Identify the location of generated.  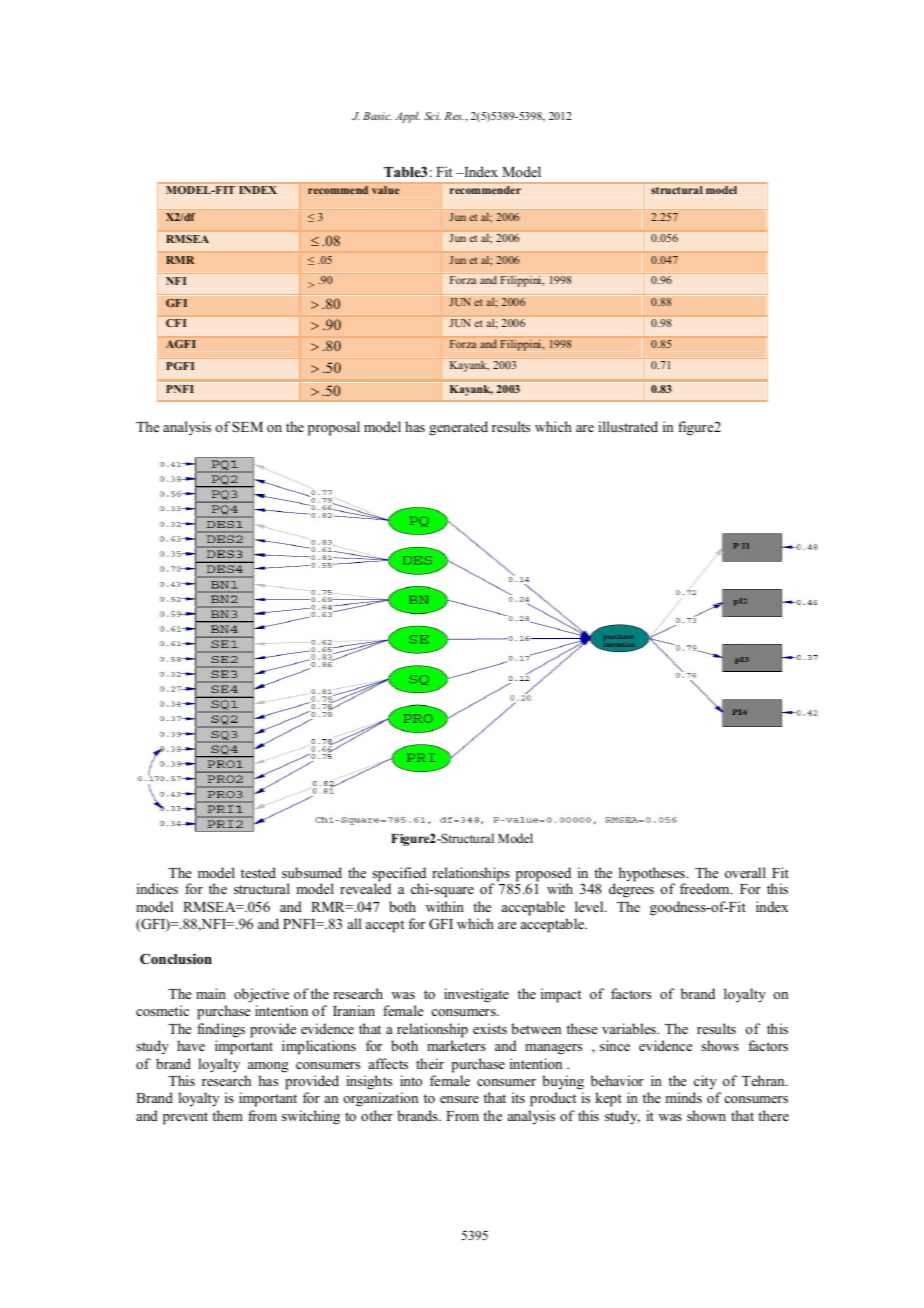
(458, 428).
